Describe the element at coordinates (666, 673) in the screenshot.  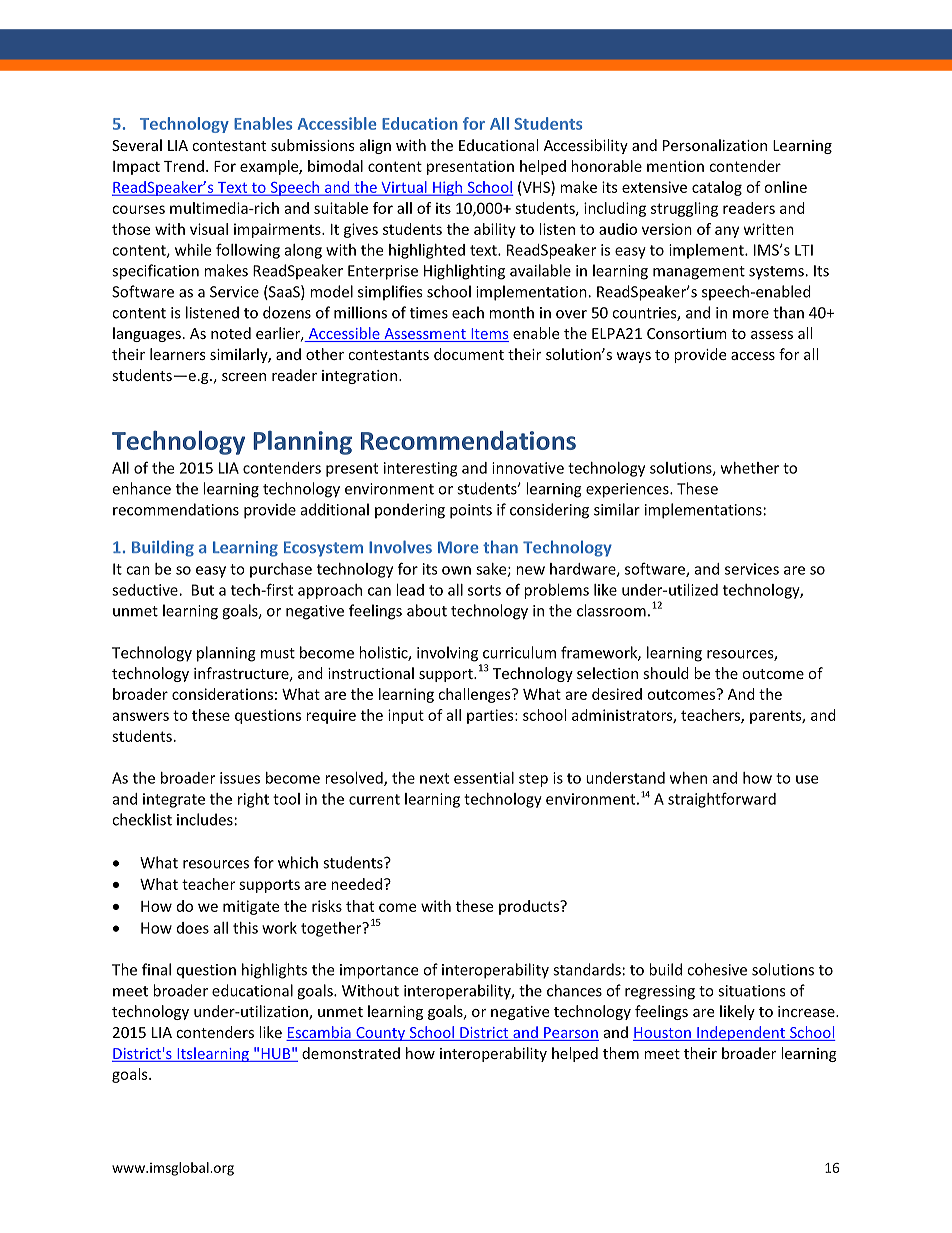
I see `should` at that location.
